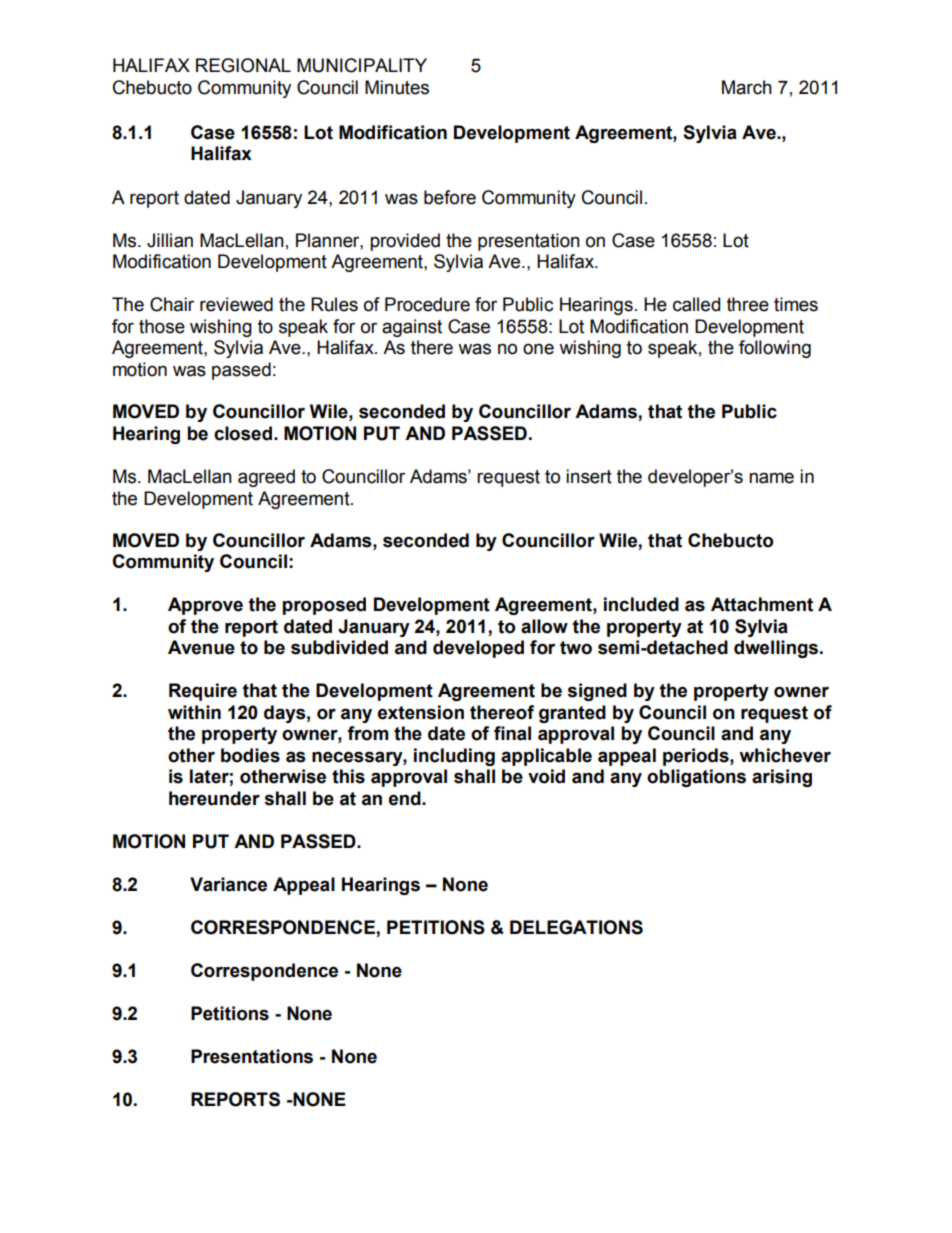 The image size is (952, 1233). I want to click on Minutes, so click(397, 87).
